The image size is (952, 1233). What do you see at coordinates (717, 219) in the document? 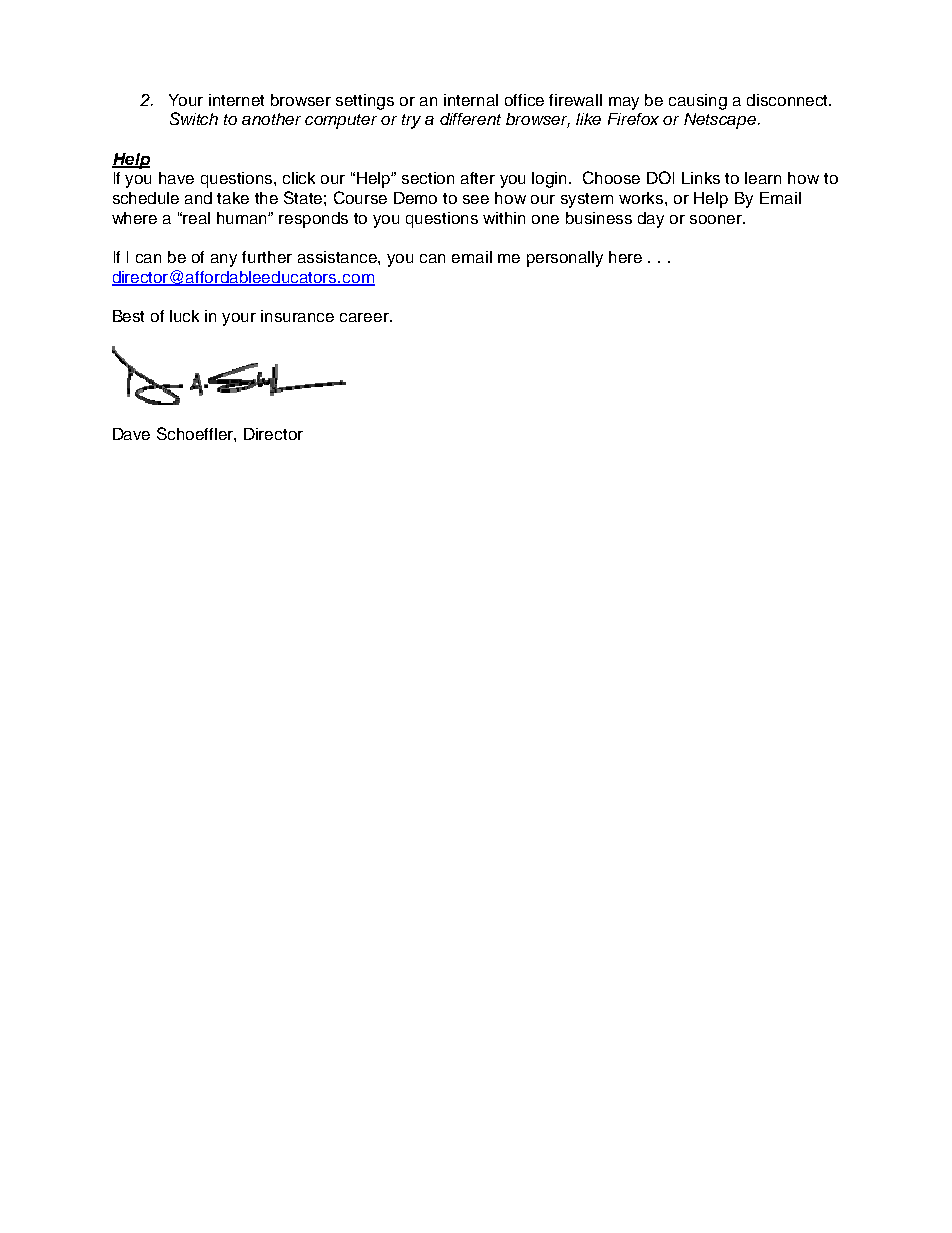
I see `sooner` at bounding box center [717, 219].
